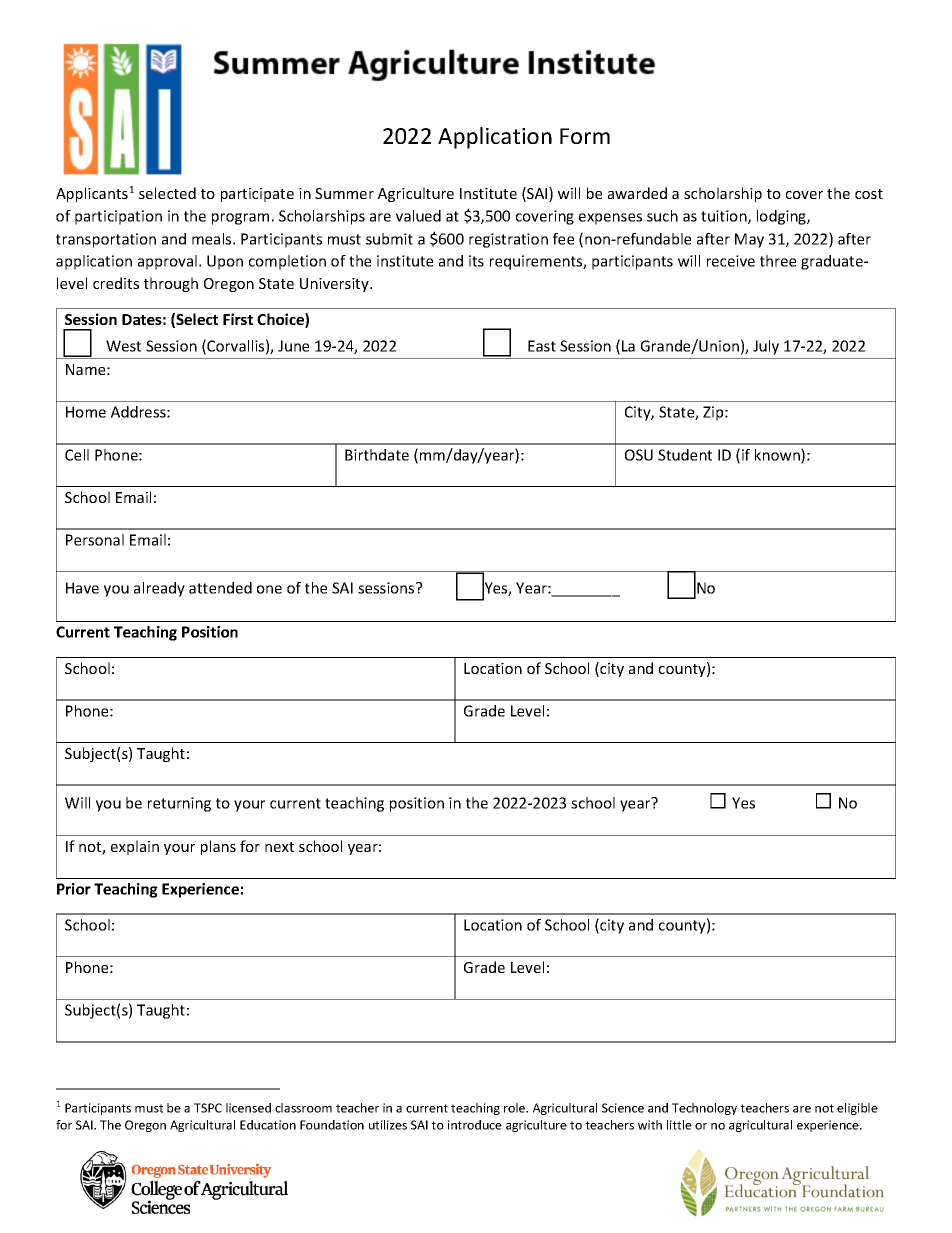  Describe the element at coordinates (725, 217) in the image. I see `tuition` at that location.
